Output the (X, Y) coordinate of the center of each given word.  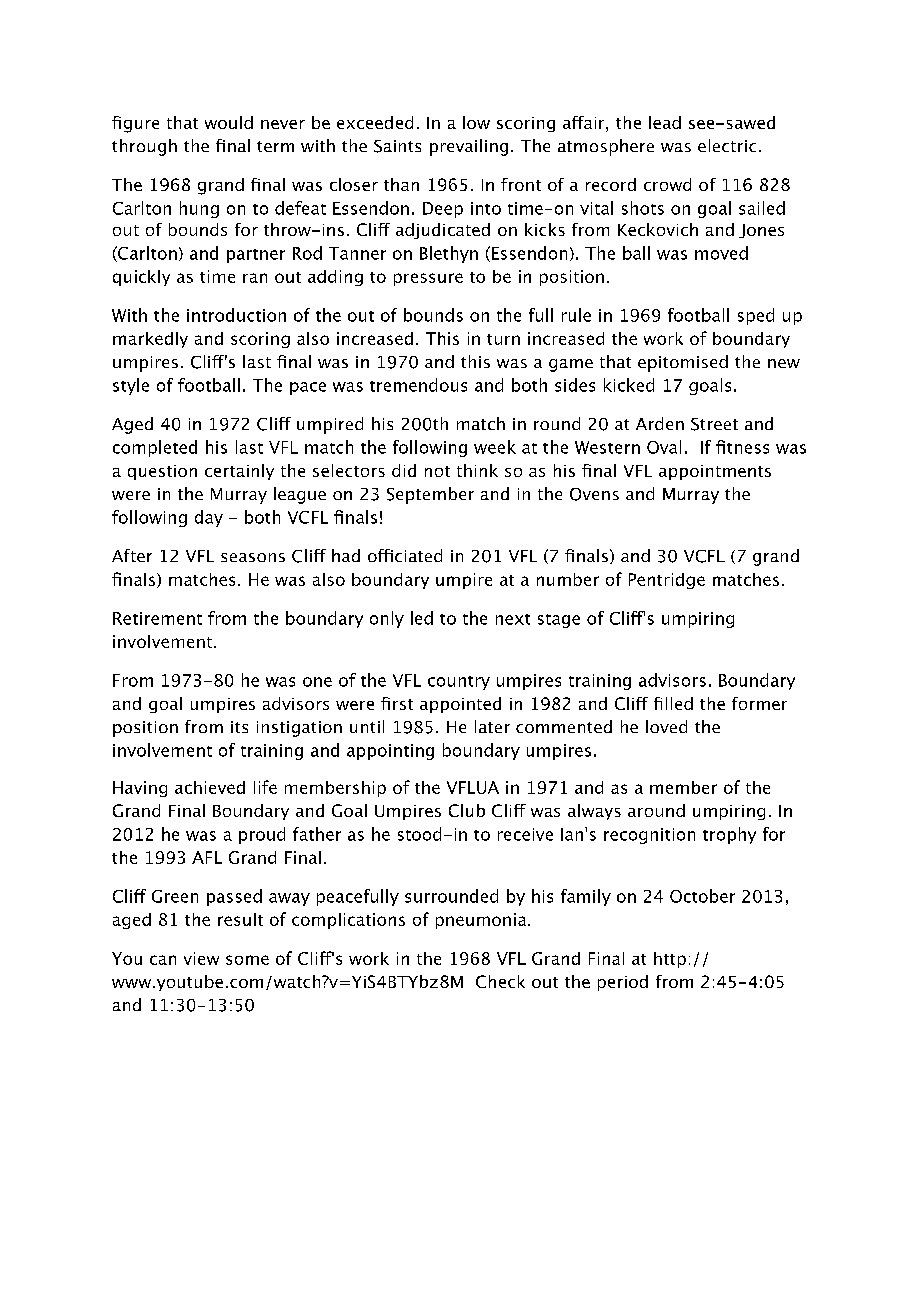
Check (500, 981)
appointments (715, 472)
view (201, 958)
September (430, 495)
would (229, 122)
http (670, 960)
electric (727, 145)
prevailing (469, 147)
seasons (253, 557)
